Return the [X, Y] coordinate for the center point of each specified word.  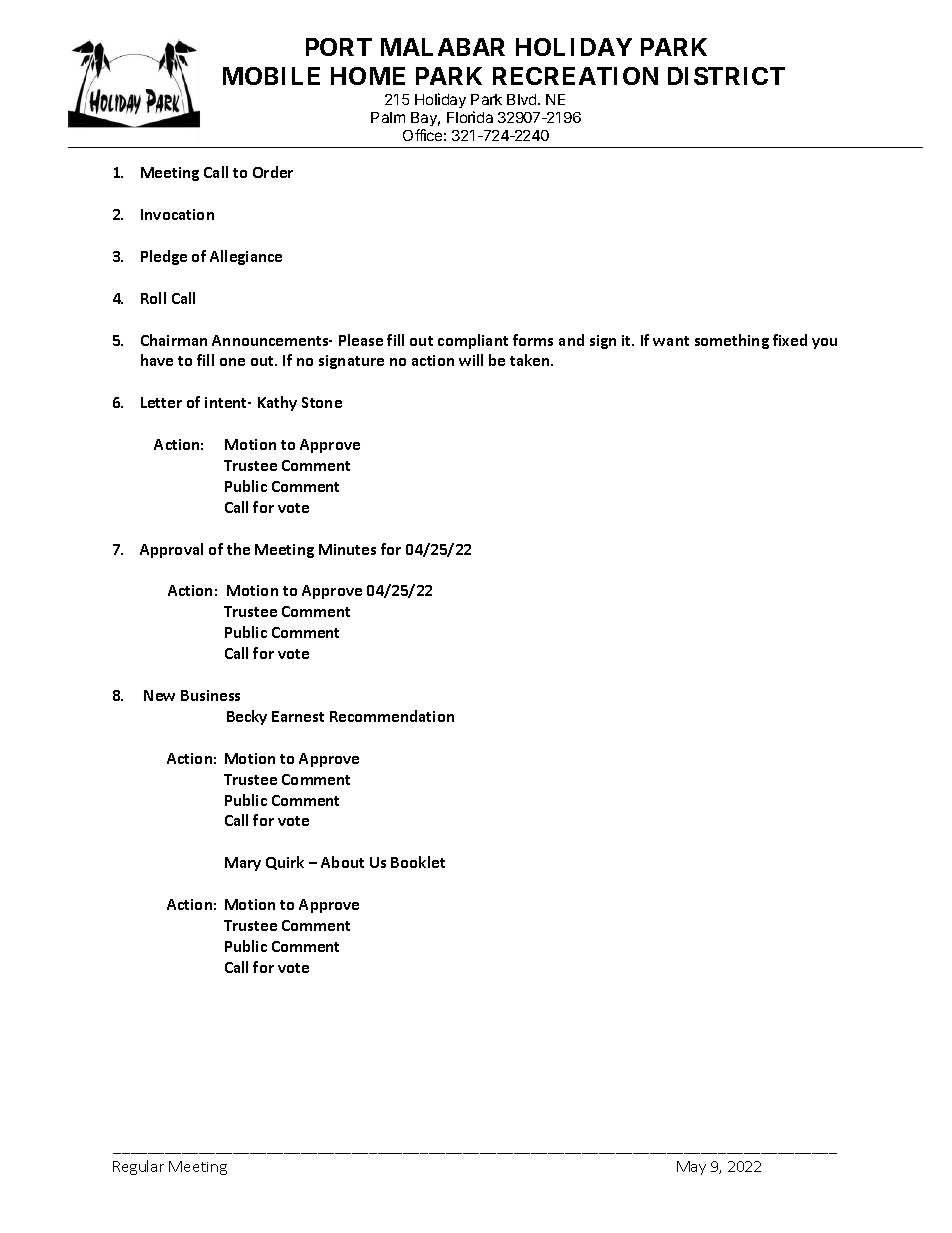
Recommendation [392, 716]
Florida [470, 117]
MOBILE [271, 76]
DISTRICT [726, 76]
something [732, 341]
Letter [161, 402]
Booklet [418, 862]
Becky [247, 717]
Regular [138, 1167]
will [471, 360]
